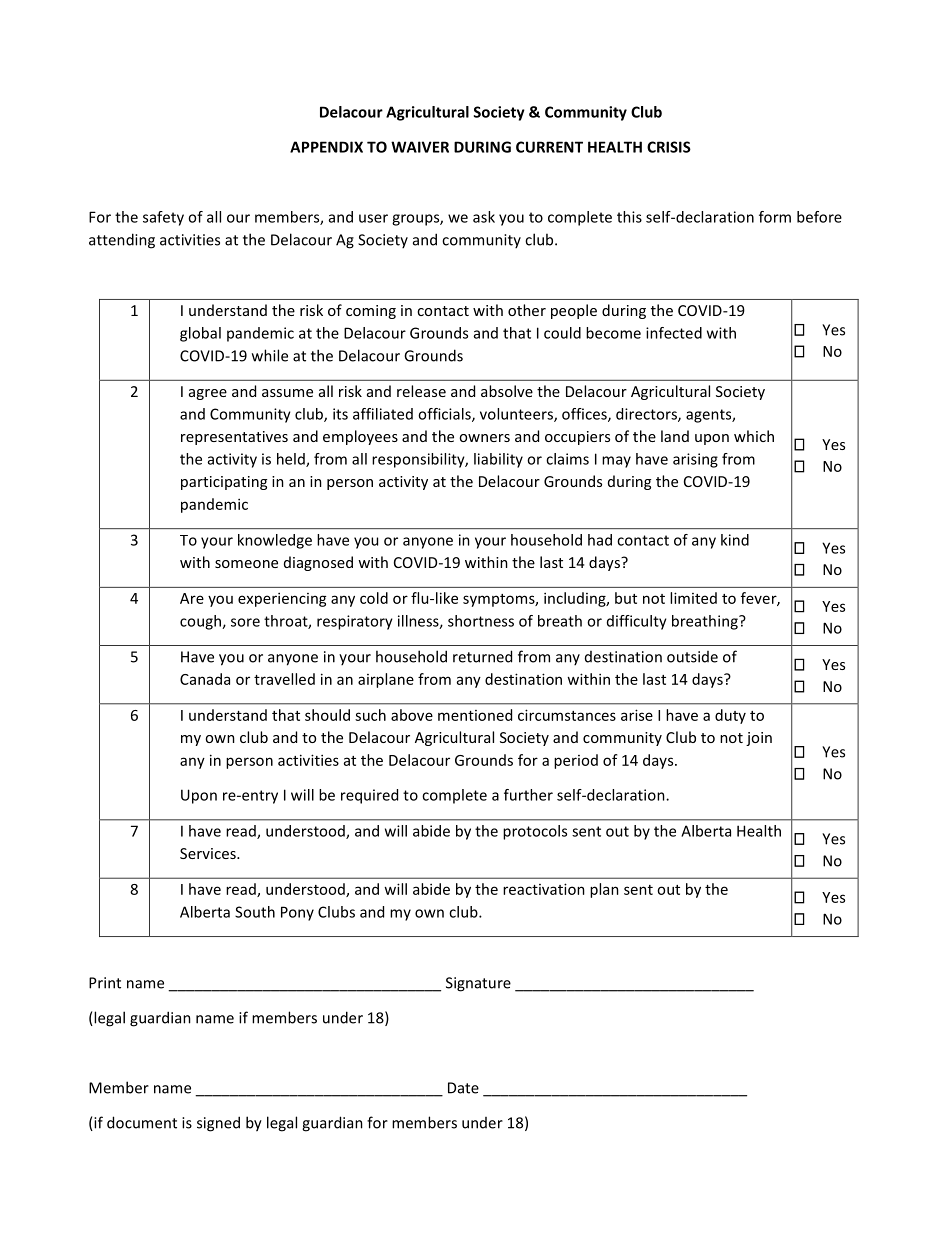 Image resolution: width=952 pixels, height=1233 pixels. Describe the element at coordinates (218, 1124) in the screenshot. I see `signed` at that location.
